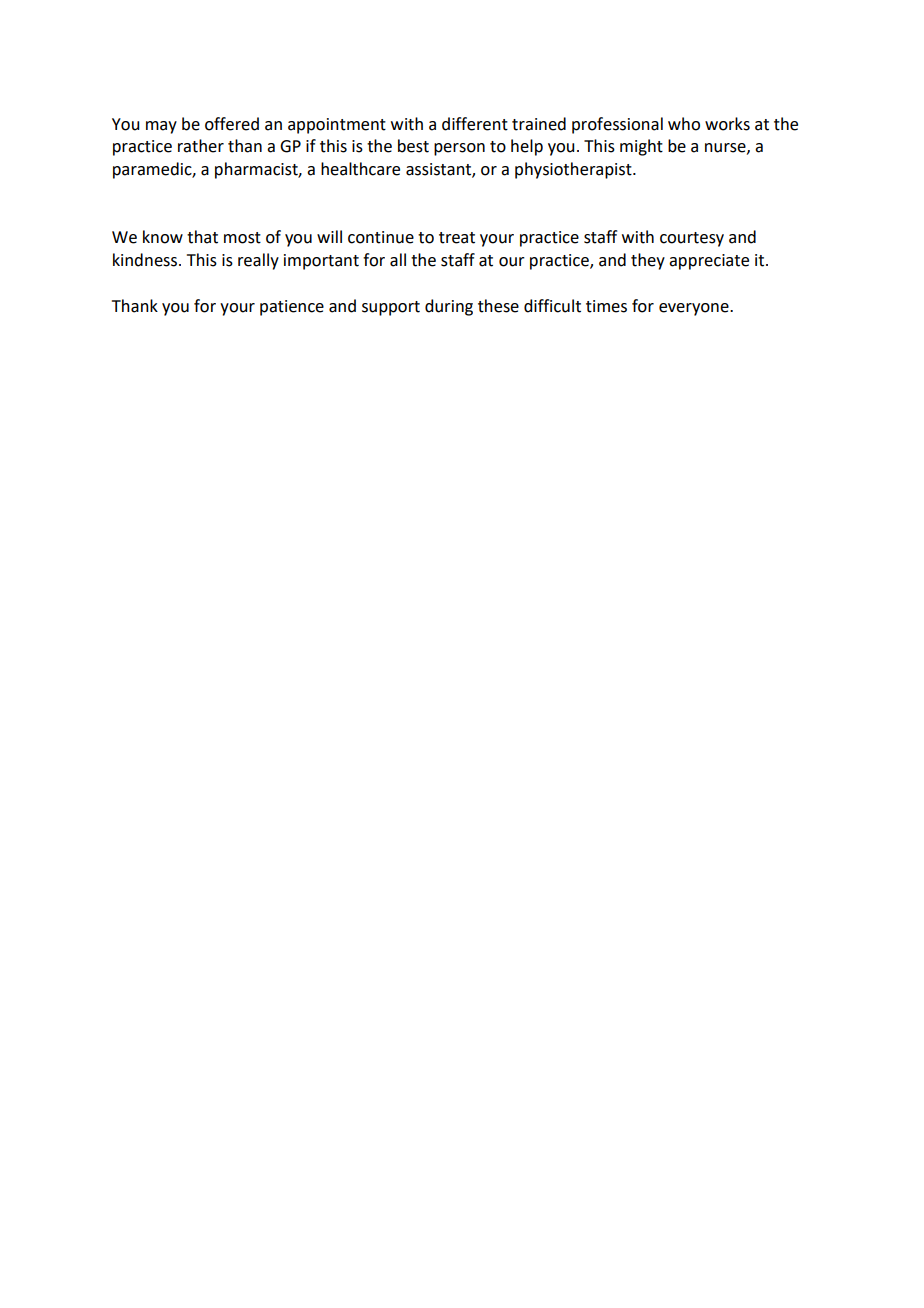 The image size is (924, 1308). I want to click on appreciate, so click(709, 262).
